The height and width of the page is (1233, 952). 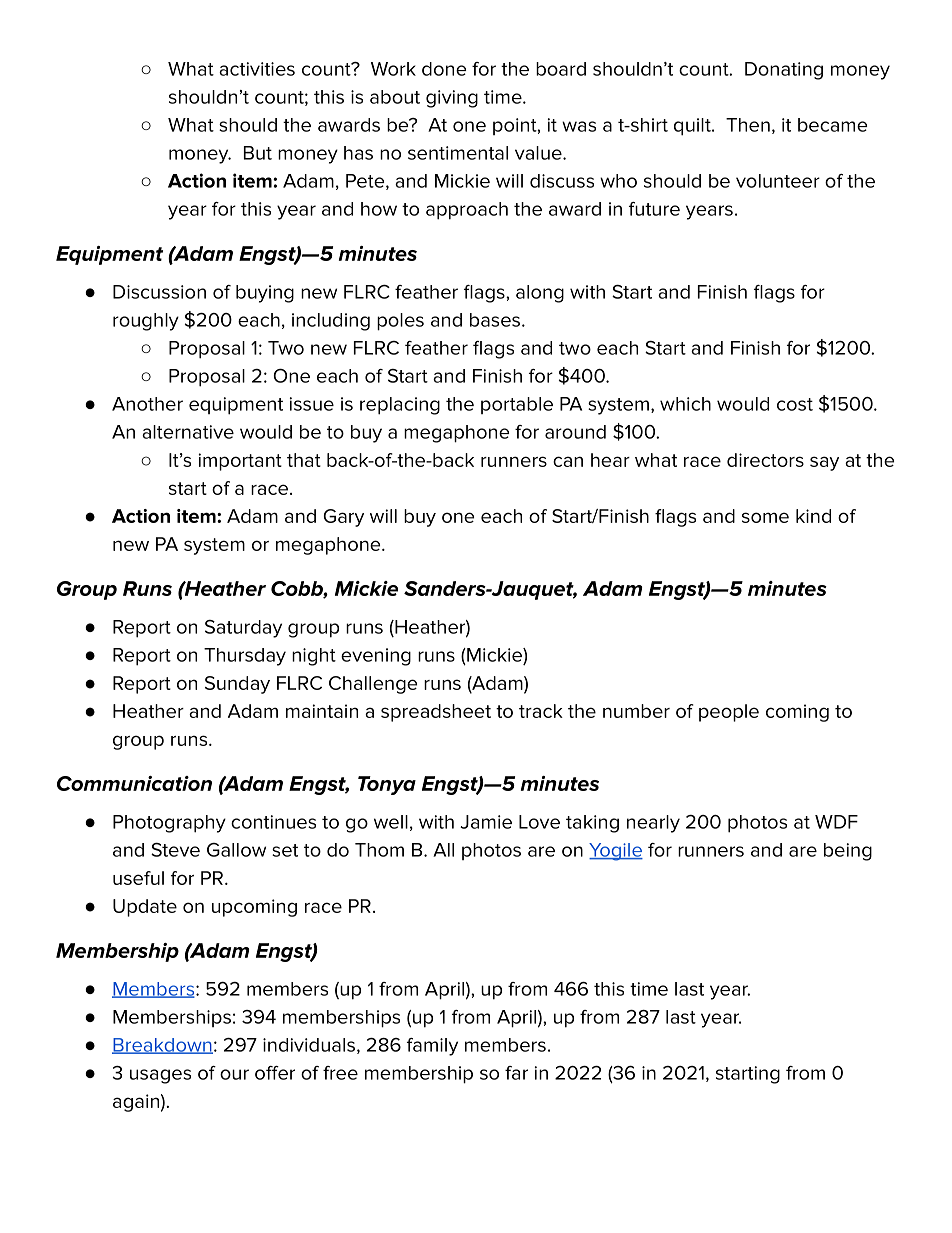 What do you see at coordinates (452, 99) in the page?
I see `giving` at bounding box center [452, 99].
